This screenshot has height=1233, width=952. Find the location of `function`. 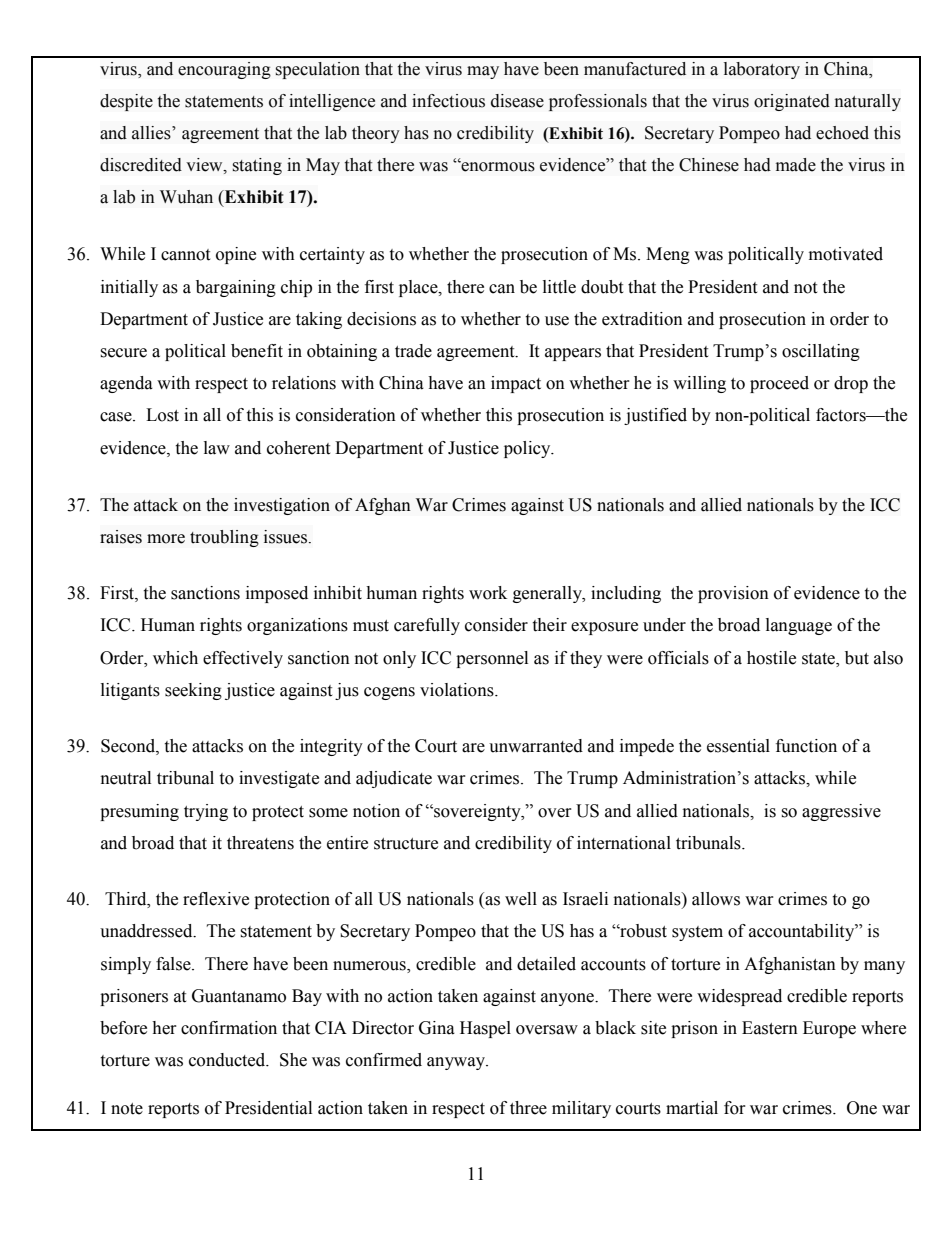

function is located at coordinates (806, 746).
